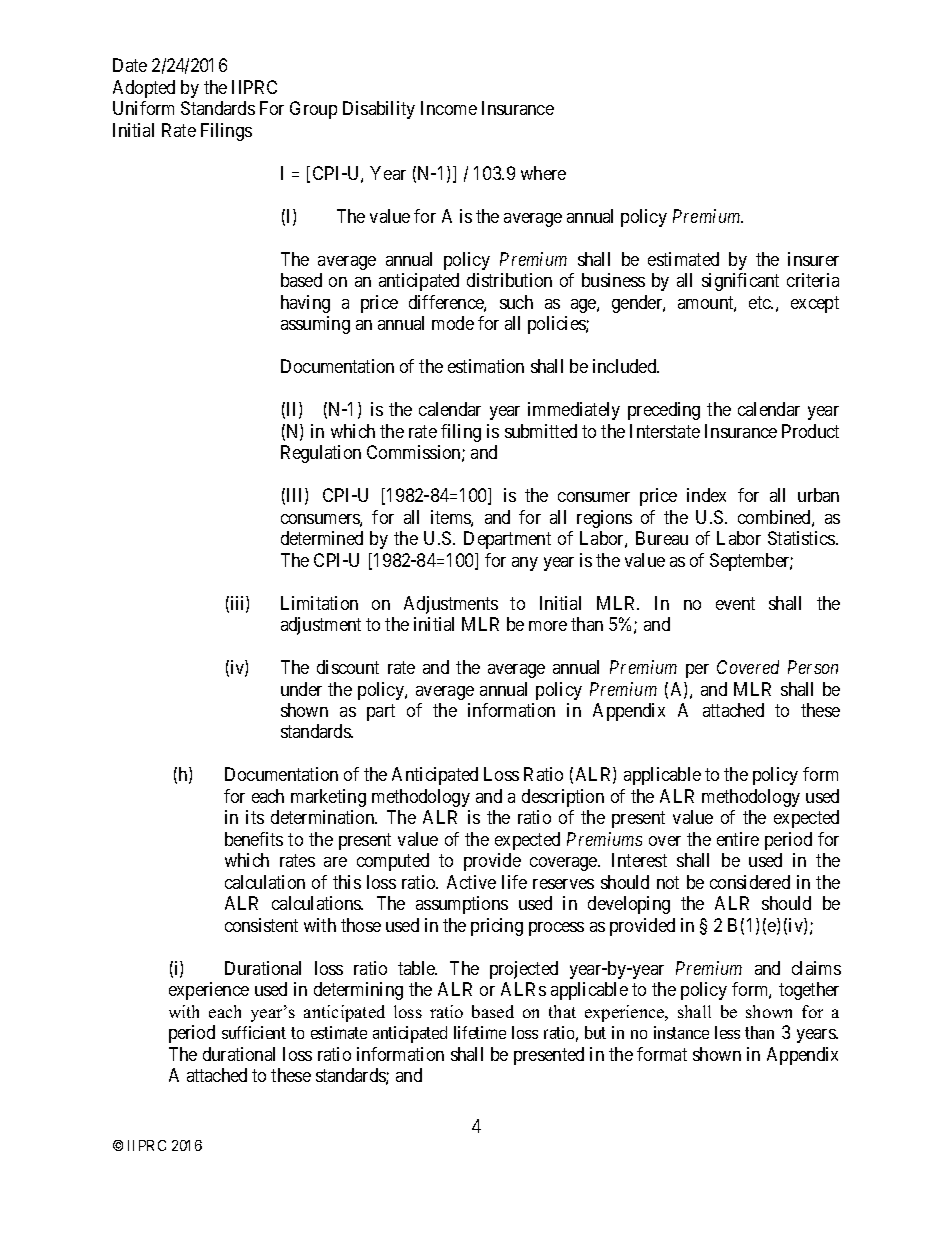 The height and width of the image is (1233, 952). What do you see at coordinates (738, 839) in the image?
I see `entire` at bounding box center [738, 839].
